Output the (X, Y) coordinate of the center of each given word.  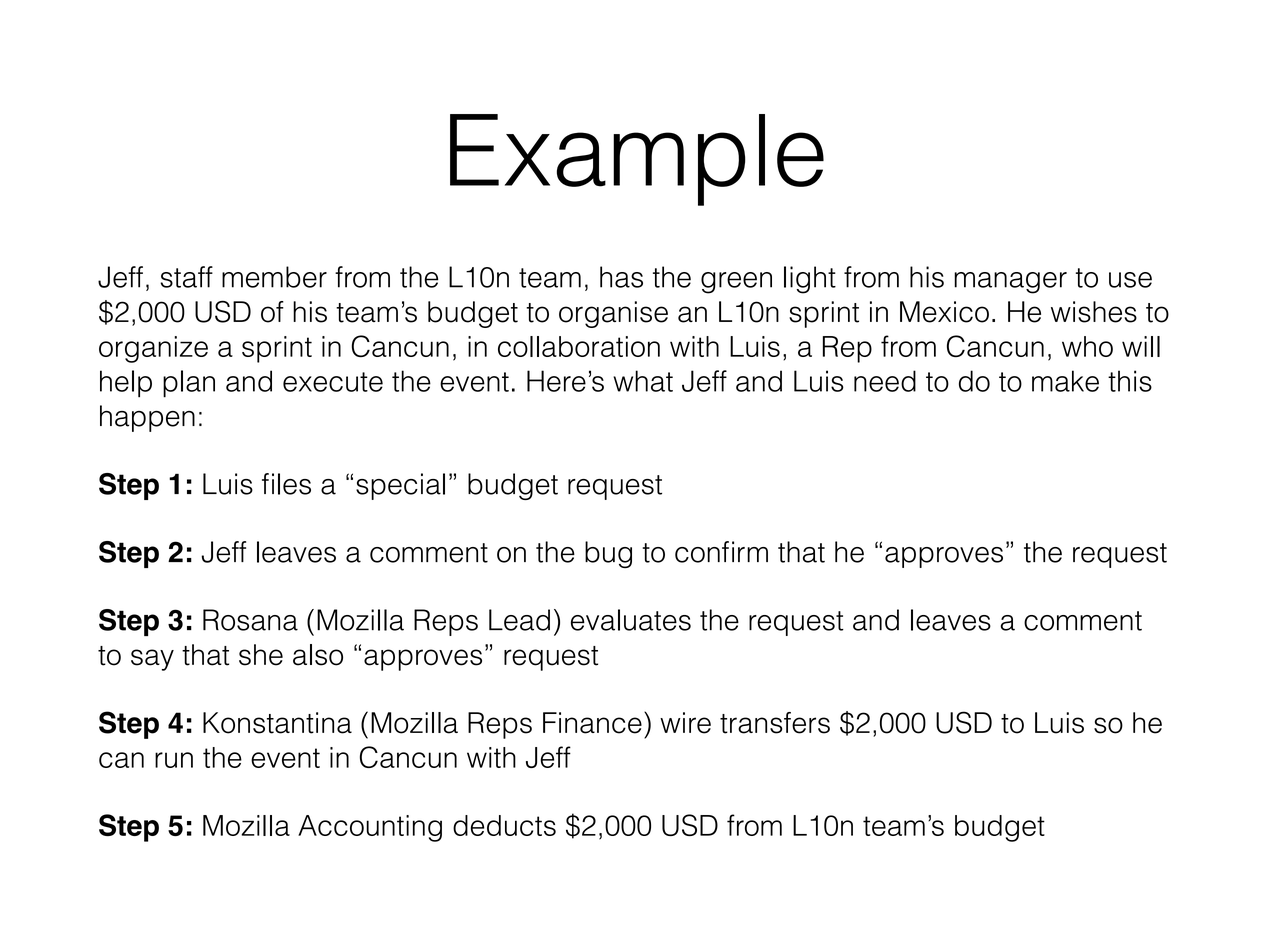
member (274, 277)
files (286, 484)
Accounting (370, 828)
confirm (721, 552)
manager (1010, 283)
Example (637, 160)
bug (608, 554)
